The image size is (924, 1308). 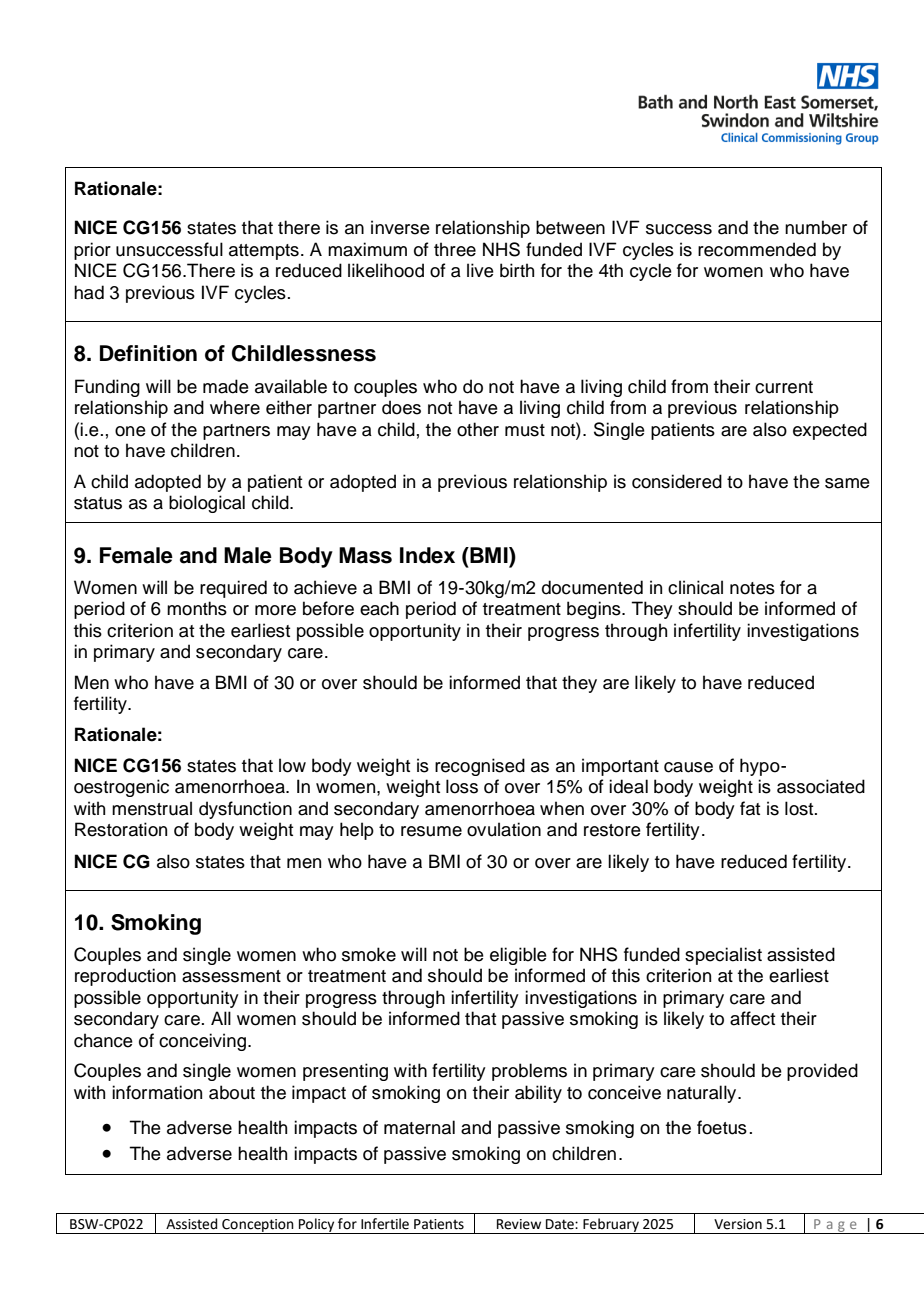 What do you see at coordinates (518, 956) in the page?
I see `eligible` at bounding box center [518, 956].
